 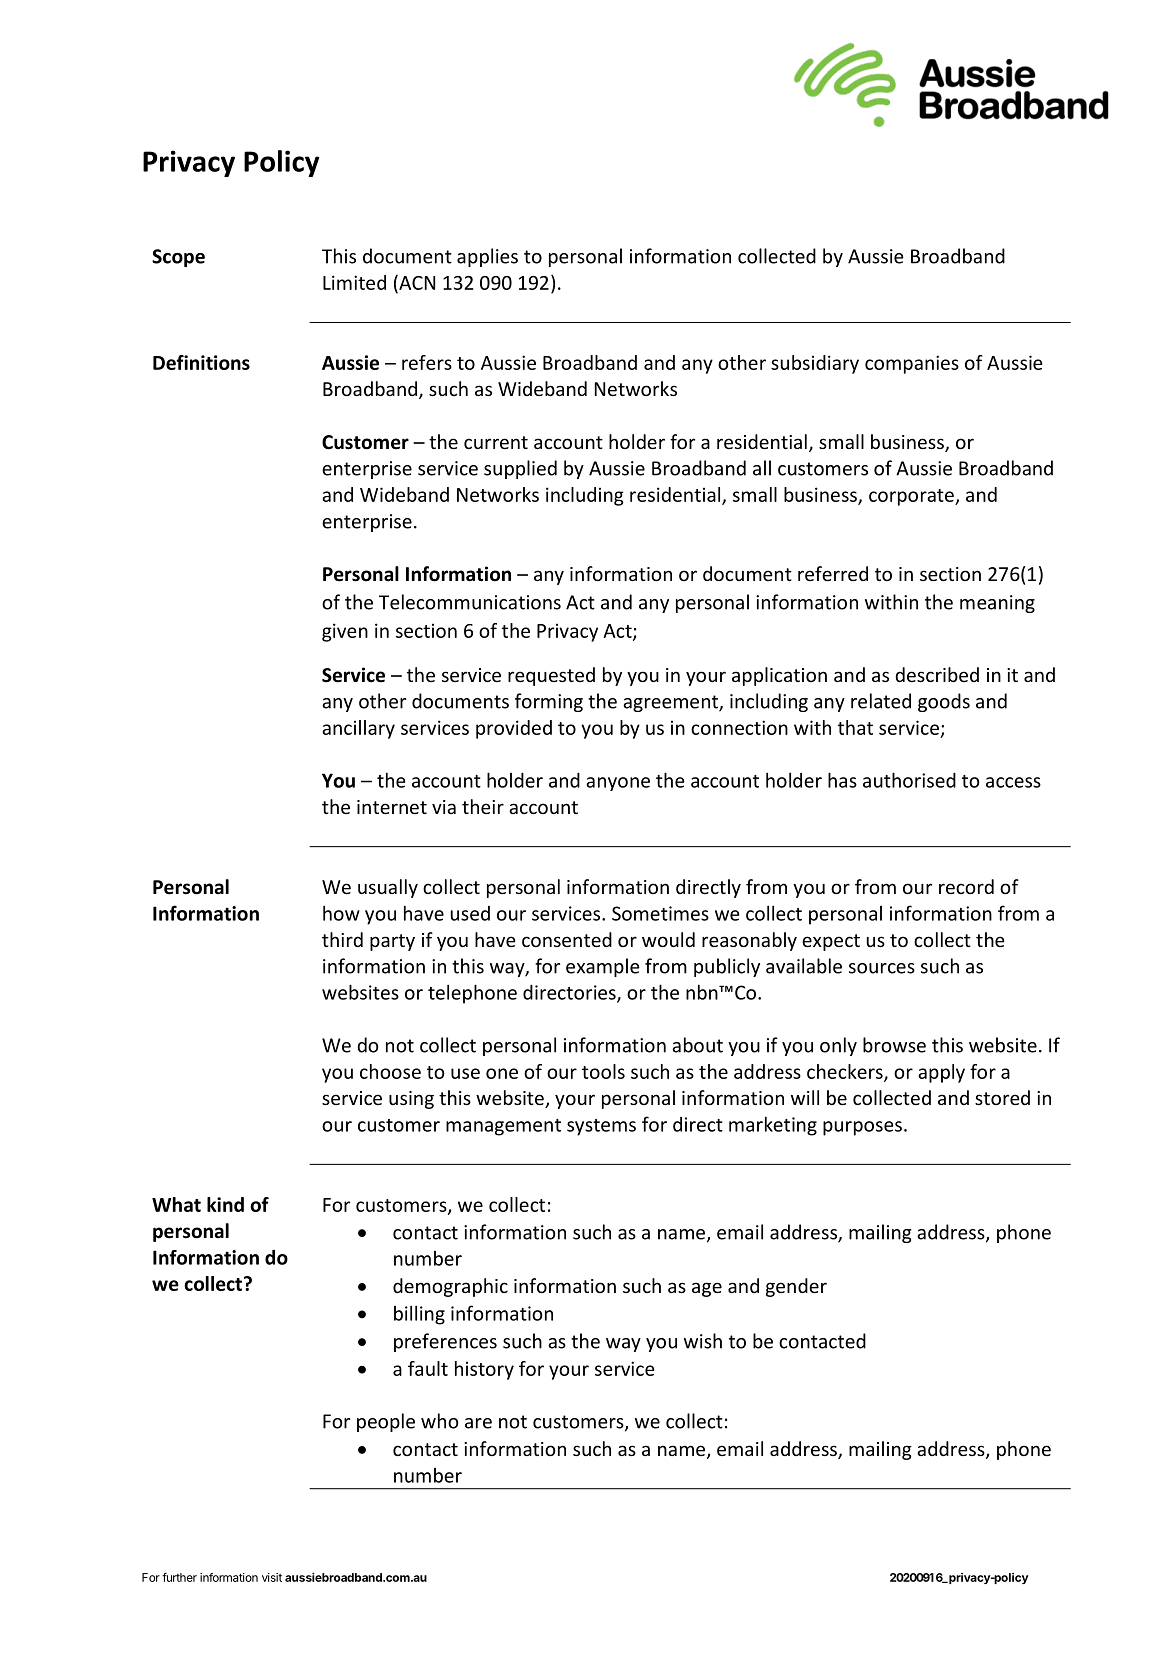 I want to click on forming, so click(x=549, y=702).
